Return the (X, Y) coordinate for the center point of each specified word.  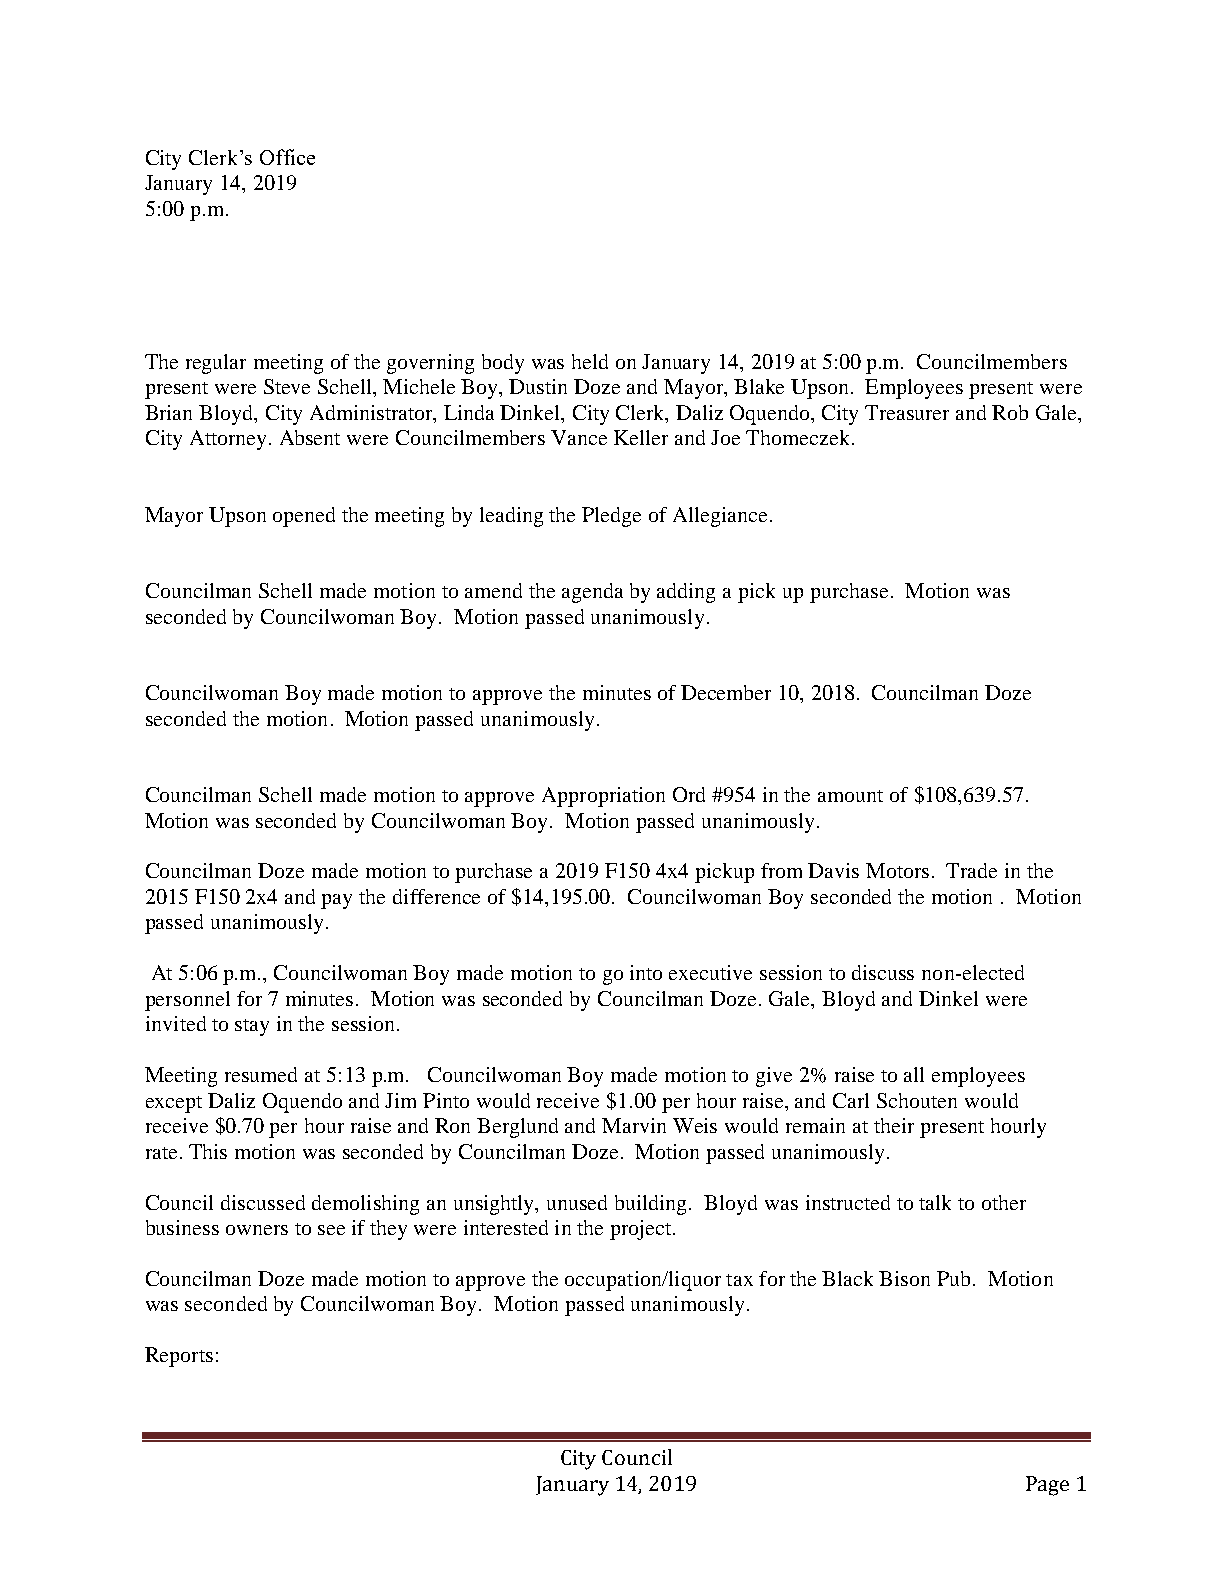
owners (257, 1230)
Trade (971, 870)
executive (710, 972)
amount (850, 796)
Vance (579, 437)
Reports (179, 1357)
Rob (1010, 412)
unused (577, 1202)
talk (935, 1202)
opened (304, 517)
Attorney (228, 440)
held (590, 361)
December (726, 692)
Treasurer (907, 412)
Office (287, 157)
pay (336, 901)
